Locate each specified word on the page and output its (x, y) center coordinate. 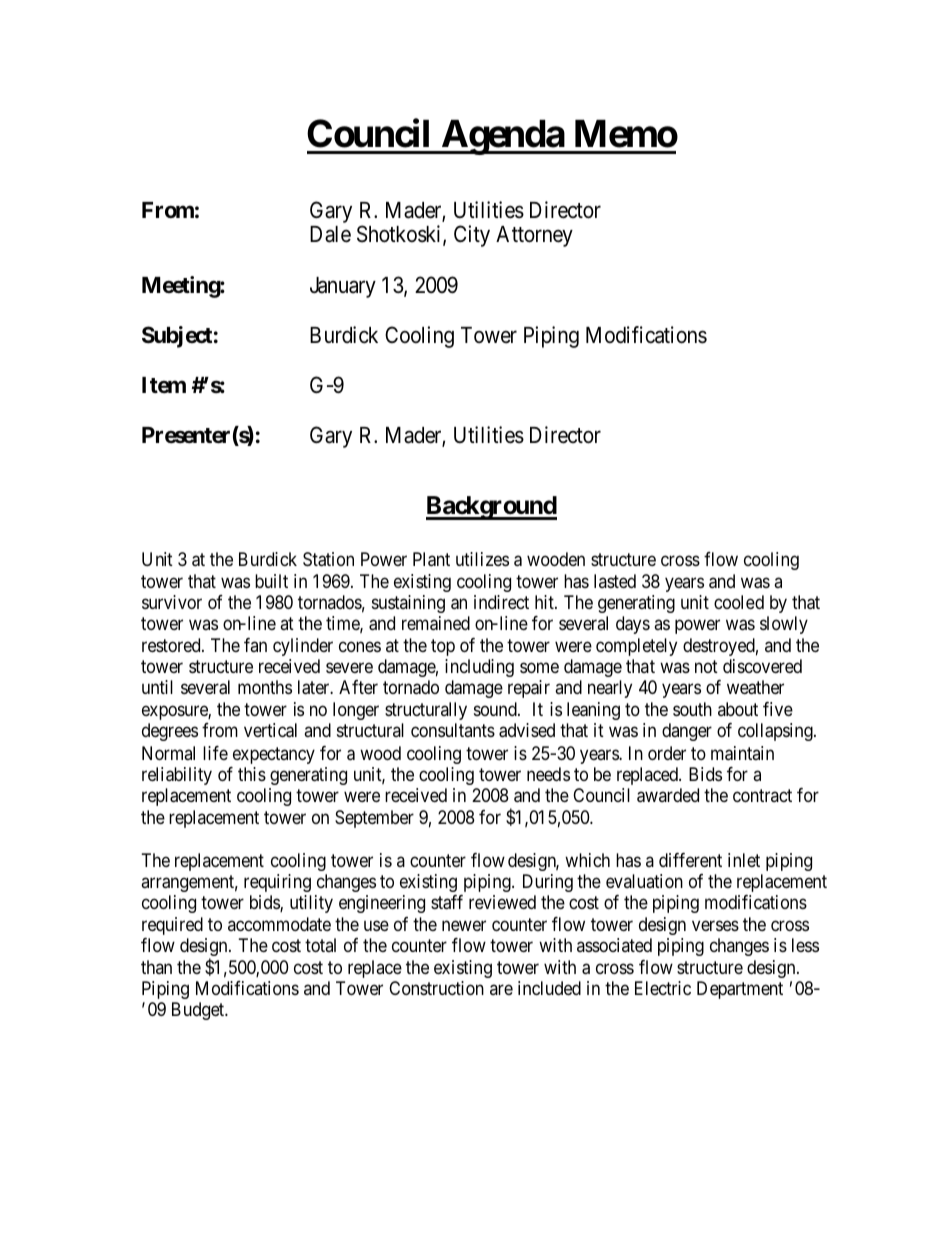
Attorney (534, 236)
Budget (199, 1011)
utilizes (482, 559)
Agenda (502, 137)
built (271, 581)
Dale (330, 234)
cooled (739, 602)
